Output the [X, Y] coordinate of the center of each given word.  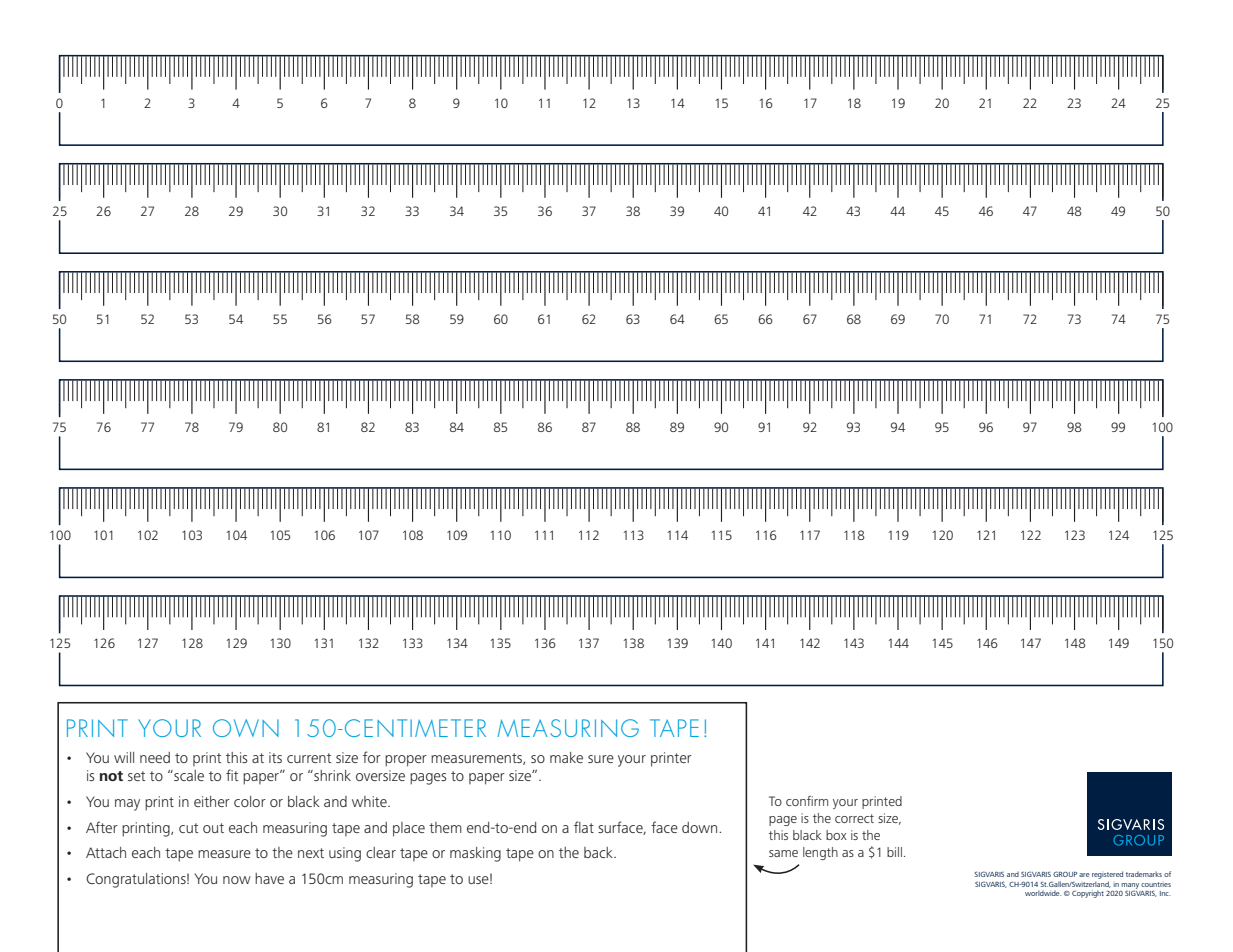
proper [406, 761]
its [275, 757]
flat [584, 827]
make [566, 757]
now [237, 880]
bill [894, 852]
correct [854, 818]
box [836, 835]
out [213, 828]
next [311, 853]
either [212, 801]
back [599, 852]
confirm [807, 801]
